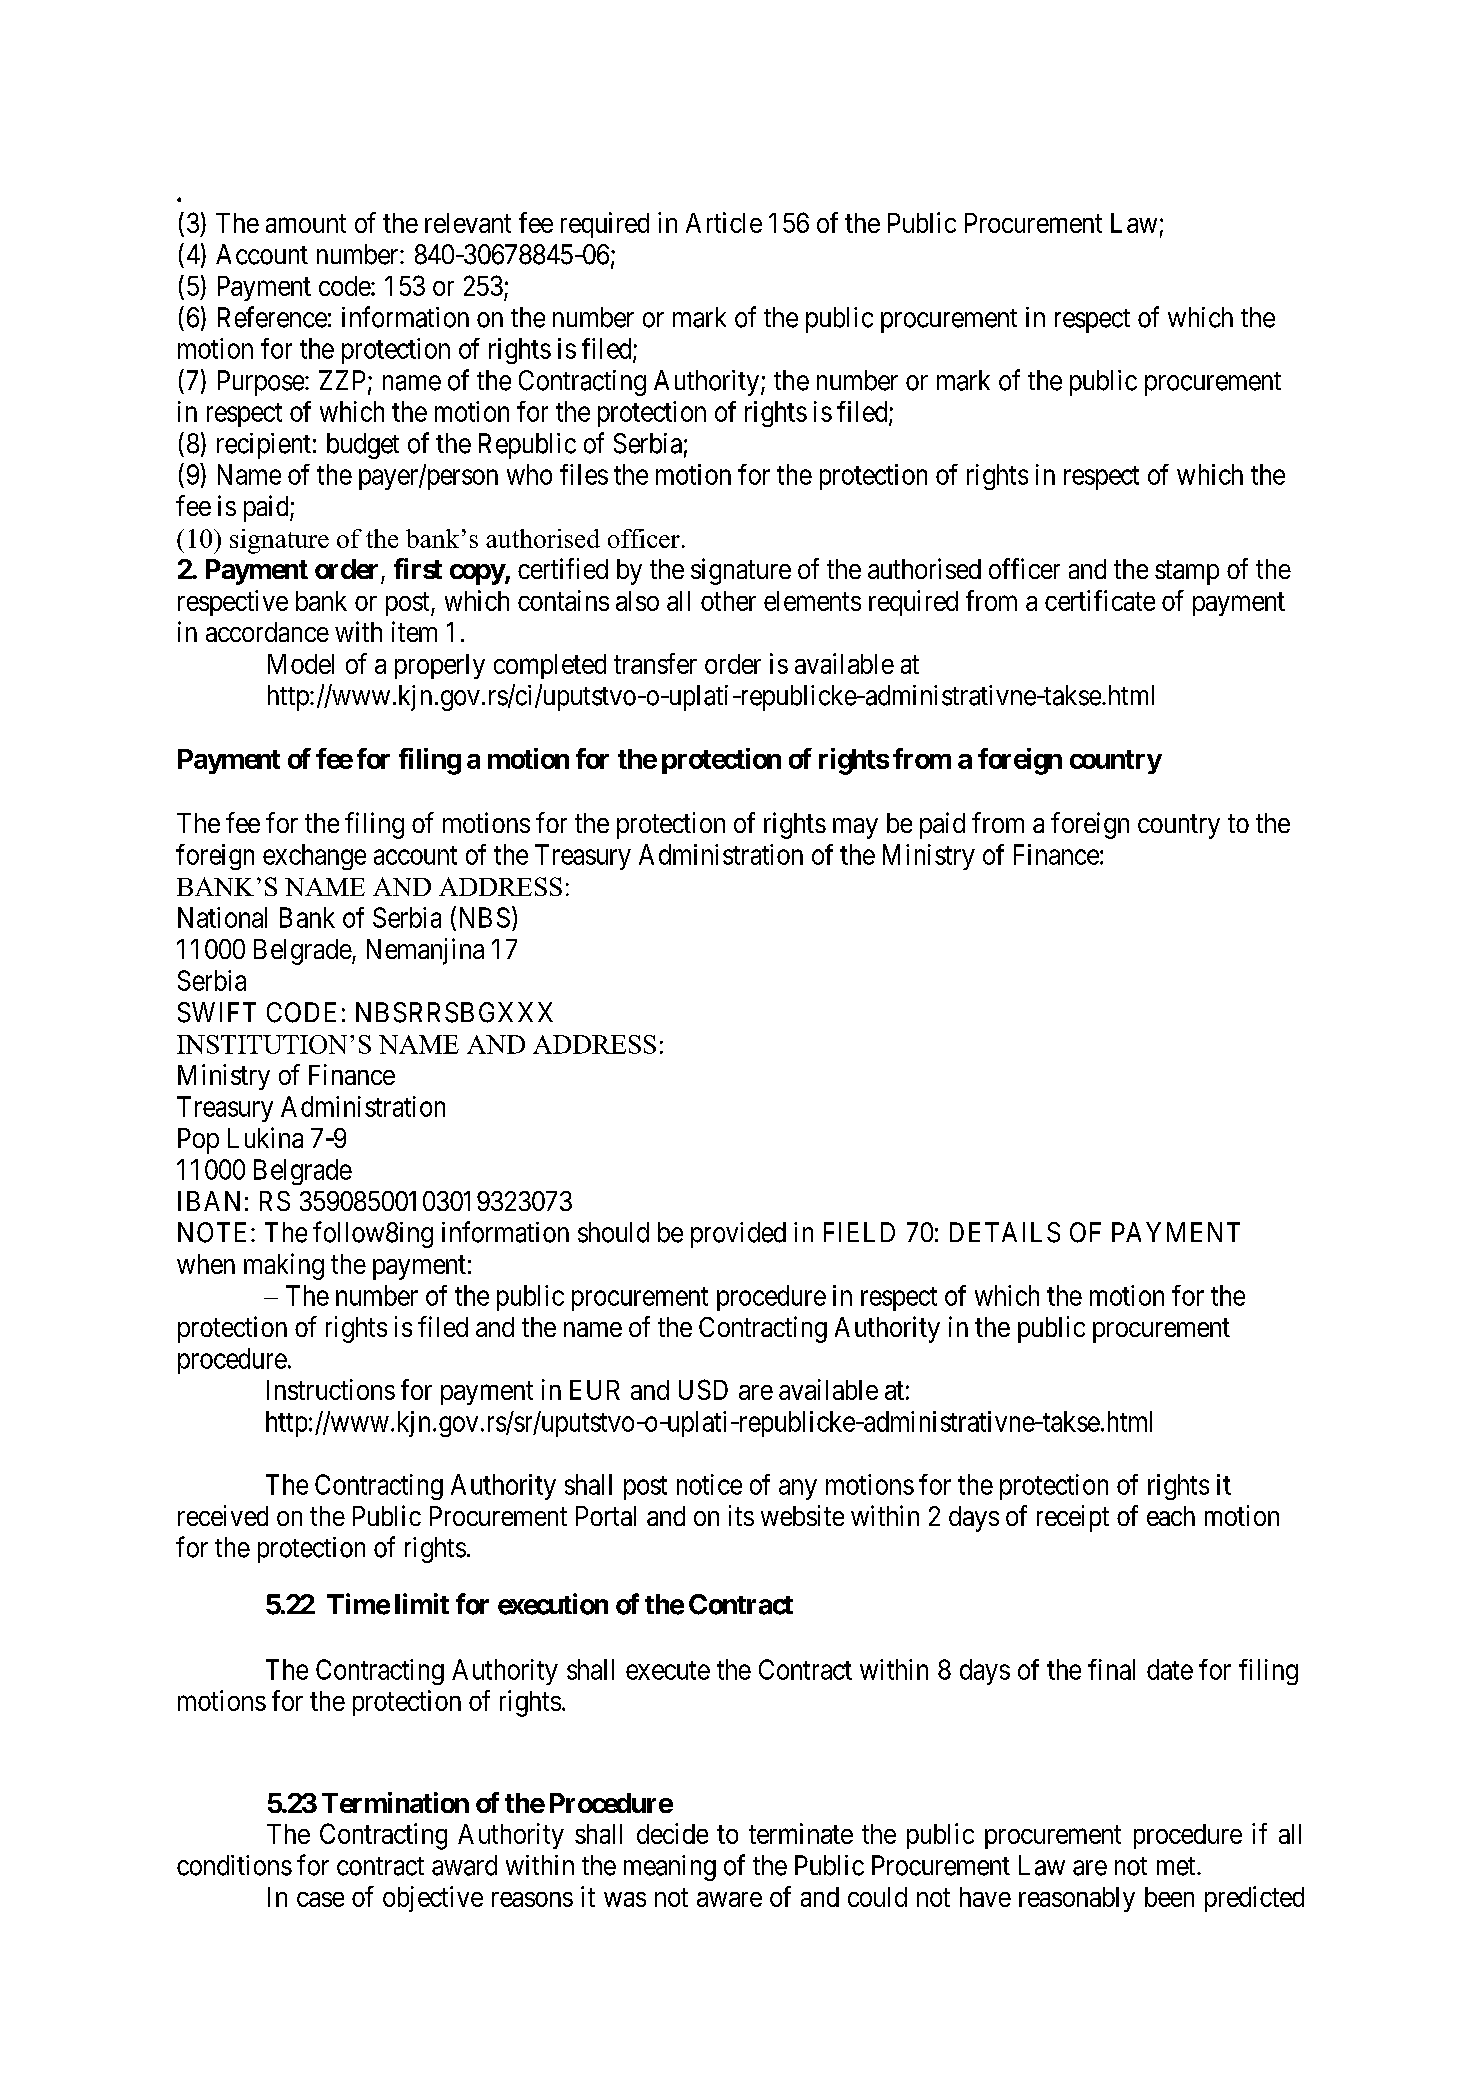 The image size is (1482, 2096). What do you see at coordinates (284, 1266) in the image?
I see `making` at bounding box center [284, 1266].
